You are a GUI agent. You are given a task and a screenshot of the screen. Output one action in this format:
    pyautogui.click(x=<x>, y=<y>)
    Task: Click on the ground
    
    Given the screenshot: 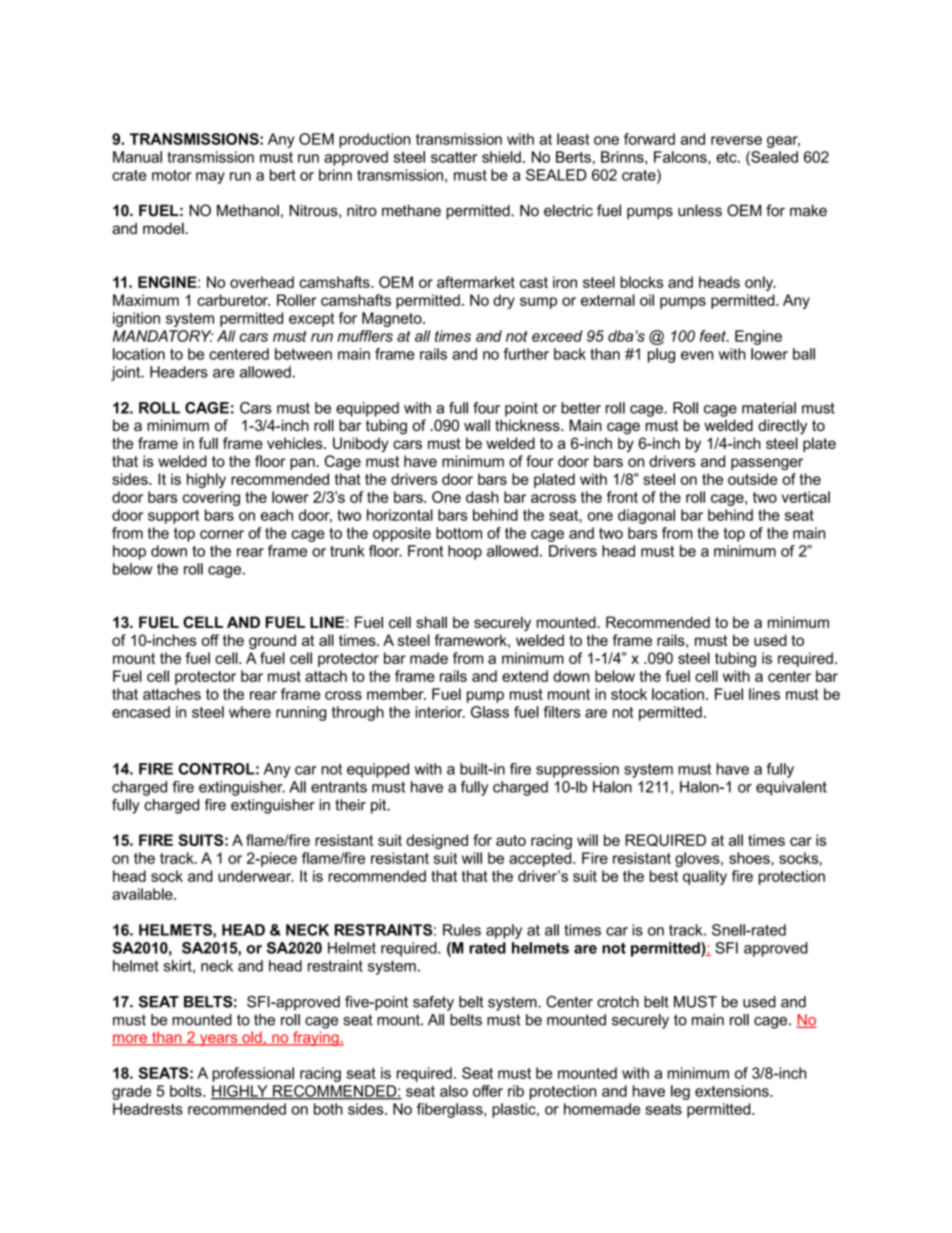 What is the action you would take?
    pyautogui.click(x=272, y=641)
